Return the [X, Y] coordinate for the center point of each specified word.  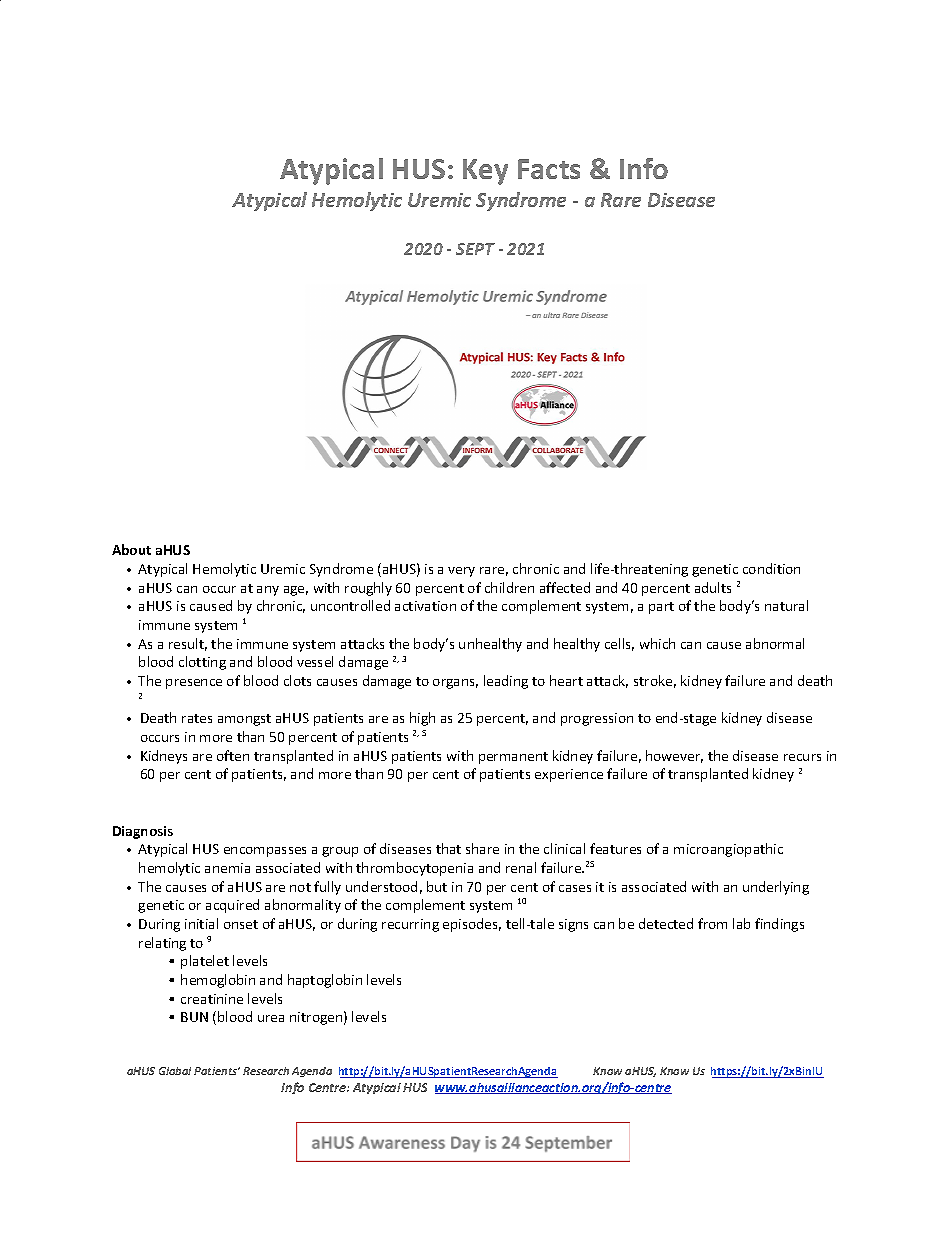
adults [713, 587]
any [268, 591]
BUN [194, 1017]
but [437, 886]
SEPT [475, 249]
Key [485, 172]
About [131, 549]
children [509, 587]
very [461, 572]
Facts [549, 169]
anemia [227, 868]
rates [197, 718]
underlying [776, 888]
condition [771, 568]
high [422, 719]
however [674, 756]
